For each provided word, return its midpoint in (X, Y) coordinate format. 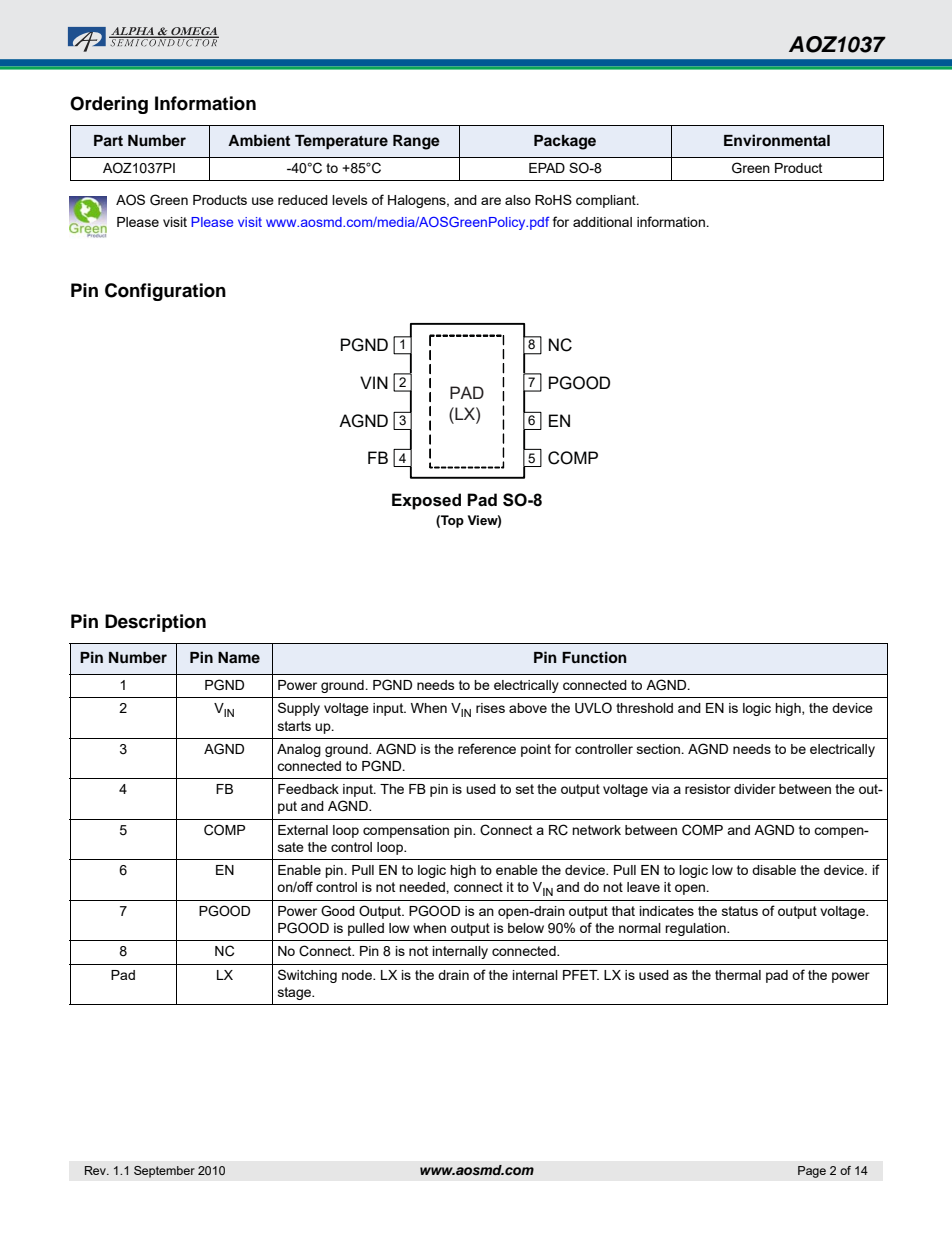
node (358, 975)
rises (490, 708)
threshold (644, 708)
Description (155, 623)
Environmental (777, 140)
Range (416, 142)
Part (108, 140)
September (164, 1172)
